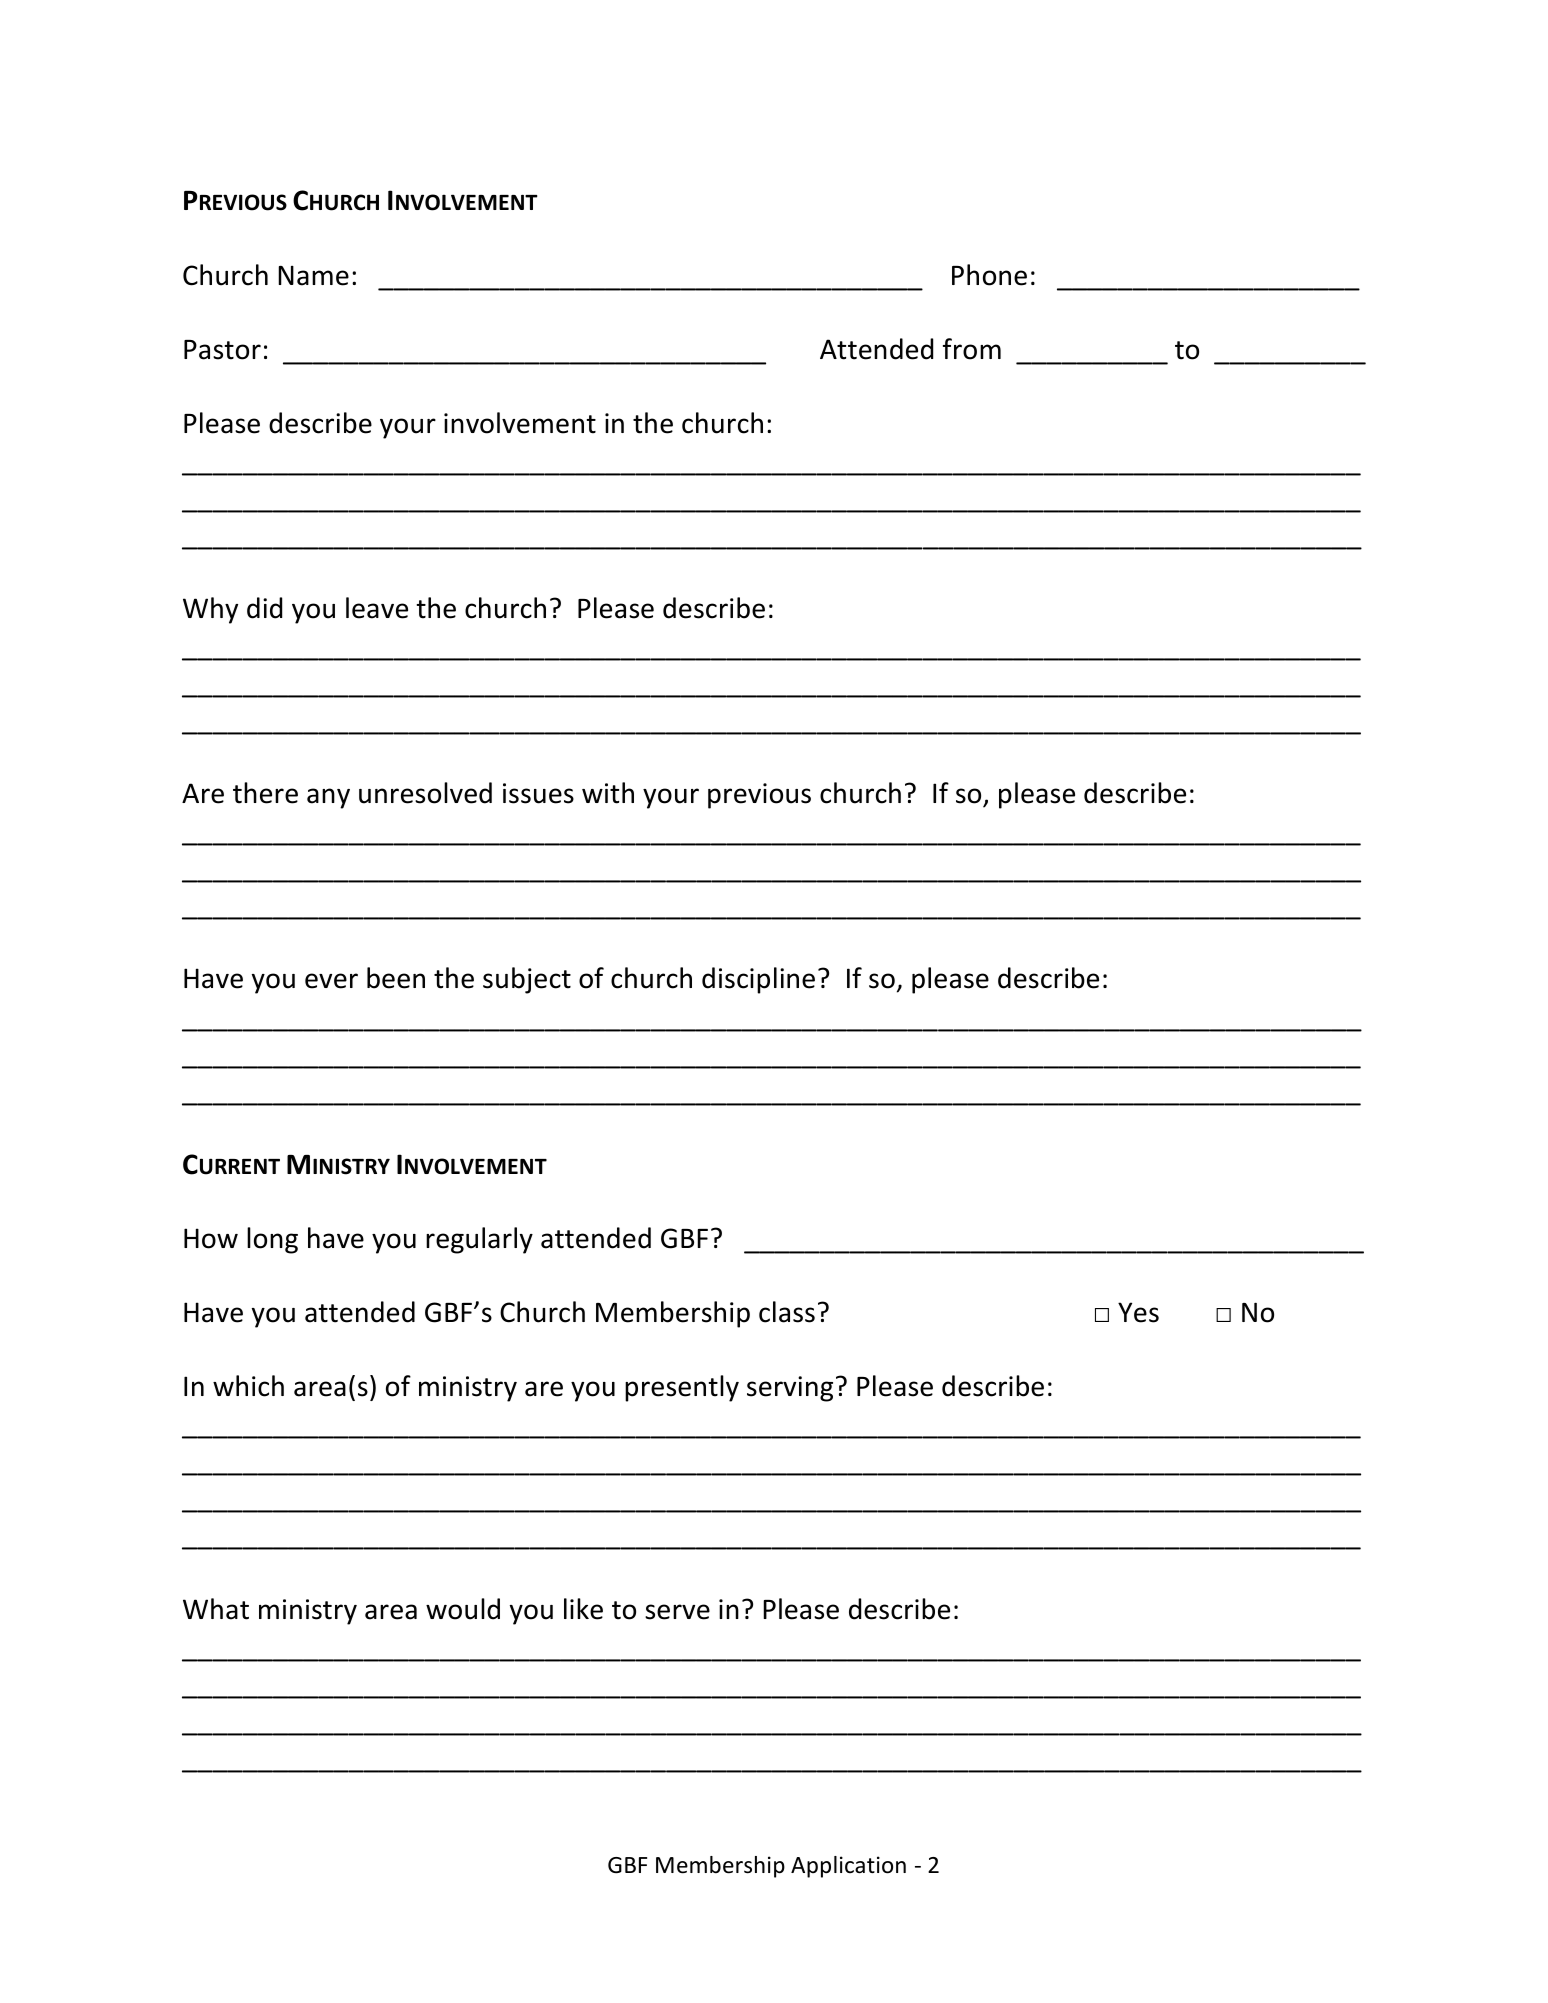 This image has height=2003, width=1548. What do you see at coordinates (608, 793) in the image?
I see `with` at bounding box center [608, 793].
